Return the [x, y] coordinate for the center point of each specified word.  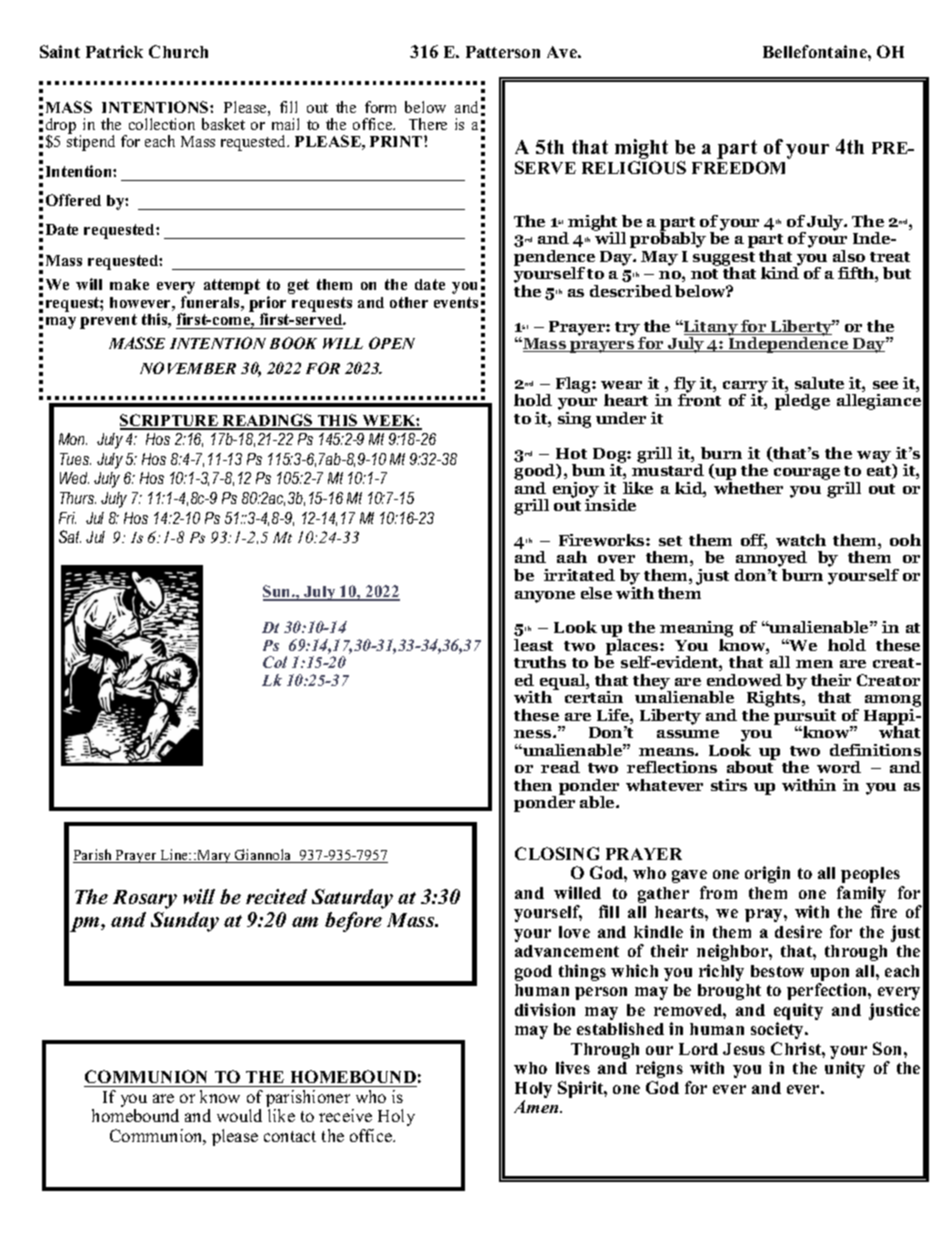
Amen [538, 1106]
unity [845, 1069]
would [239, 1115]
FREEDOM [738, 167]
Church [178, 51]
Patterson [503, 52]
